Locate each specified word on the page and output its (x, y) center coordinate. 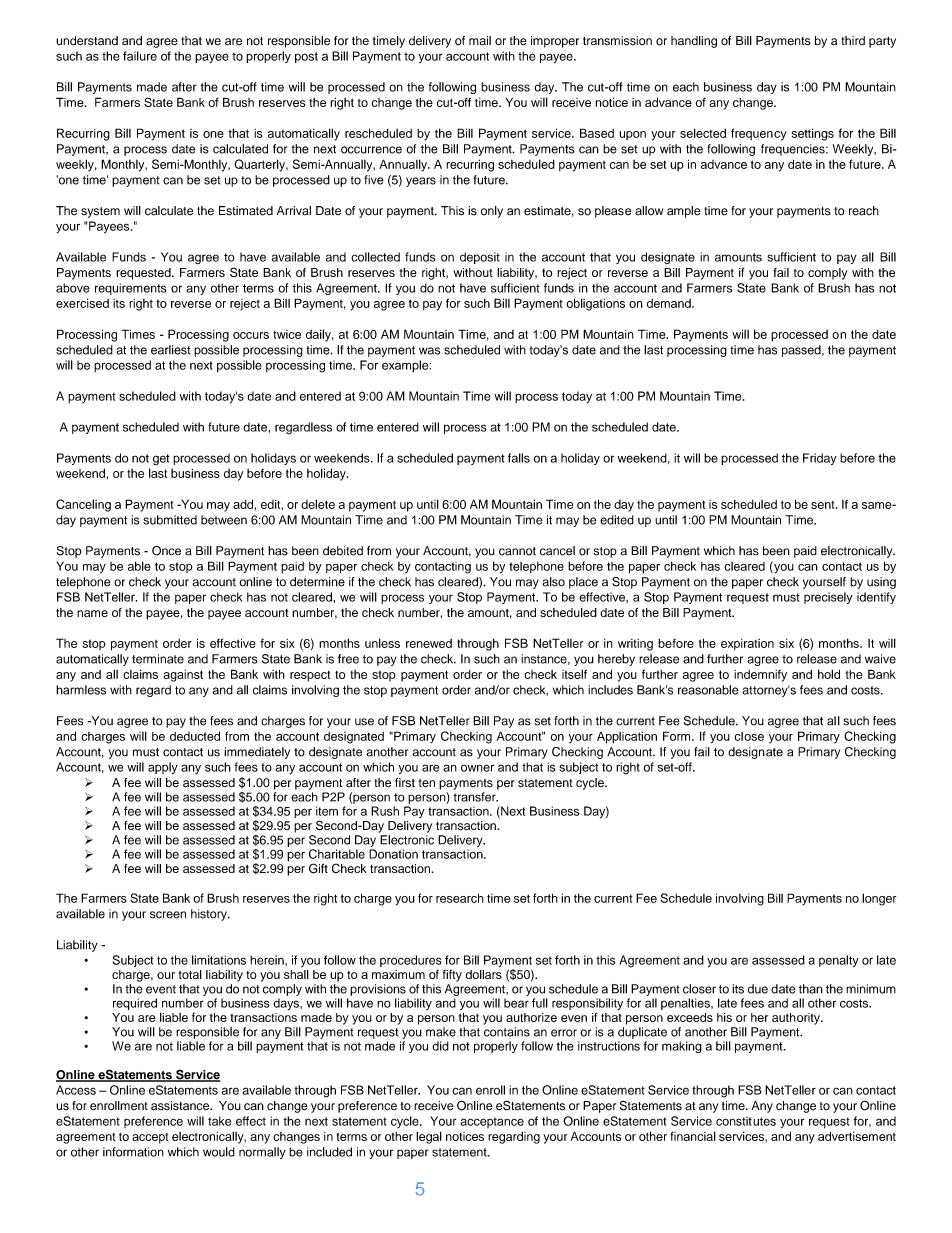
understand (87, 41)
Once (166, 551)
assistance (181, 1106)
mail (480, 40)
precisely (828, 598)
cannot (517, 551)
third (853, 40)
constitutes (746, 1121)
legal (429, 1137)
